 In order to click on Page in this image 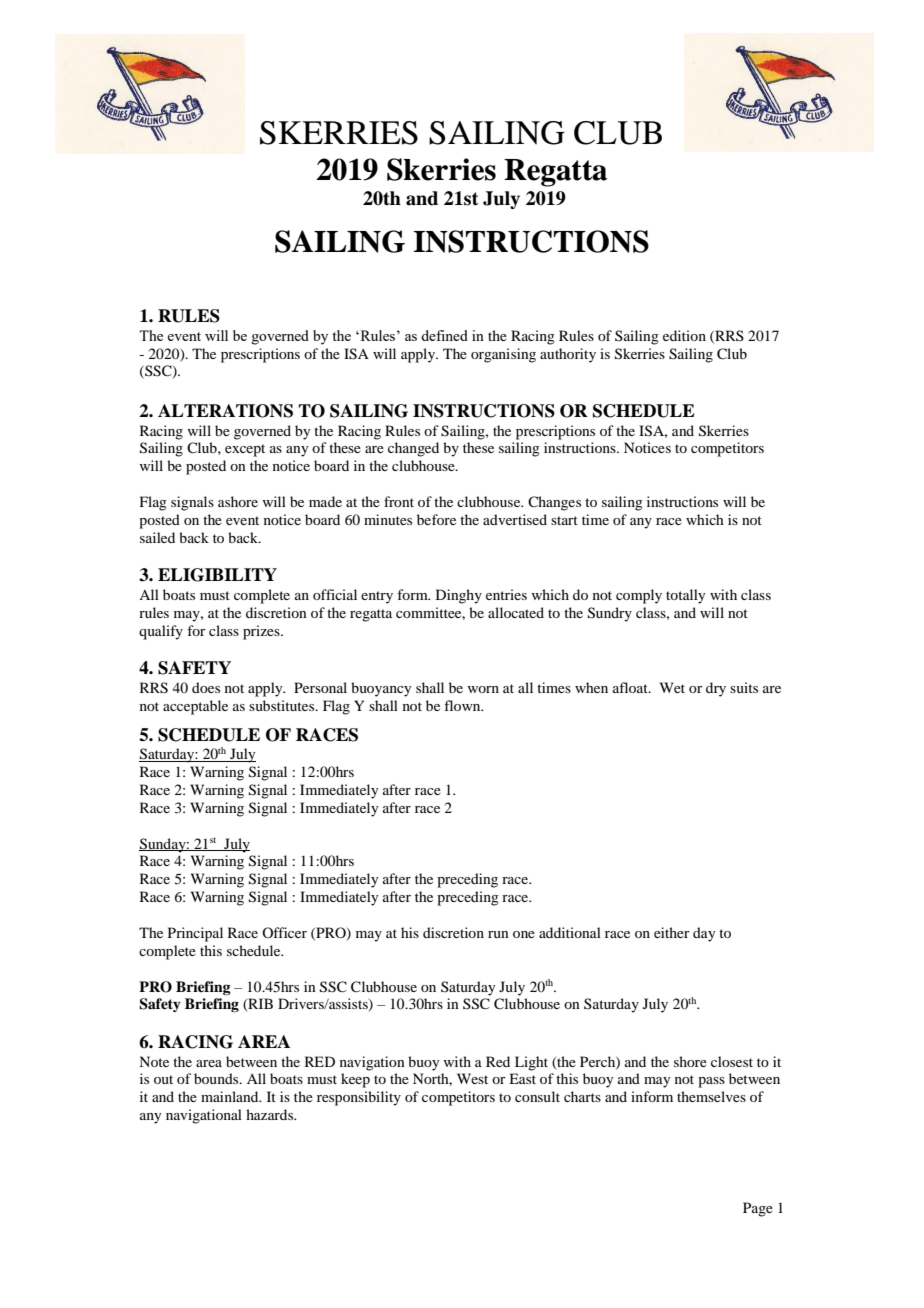, I will do `click(758, 1209)`.
